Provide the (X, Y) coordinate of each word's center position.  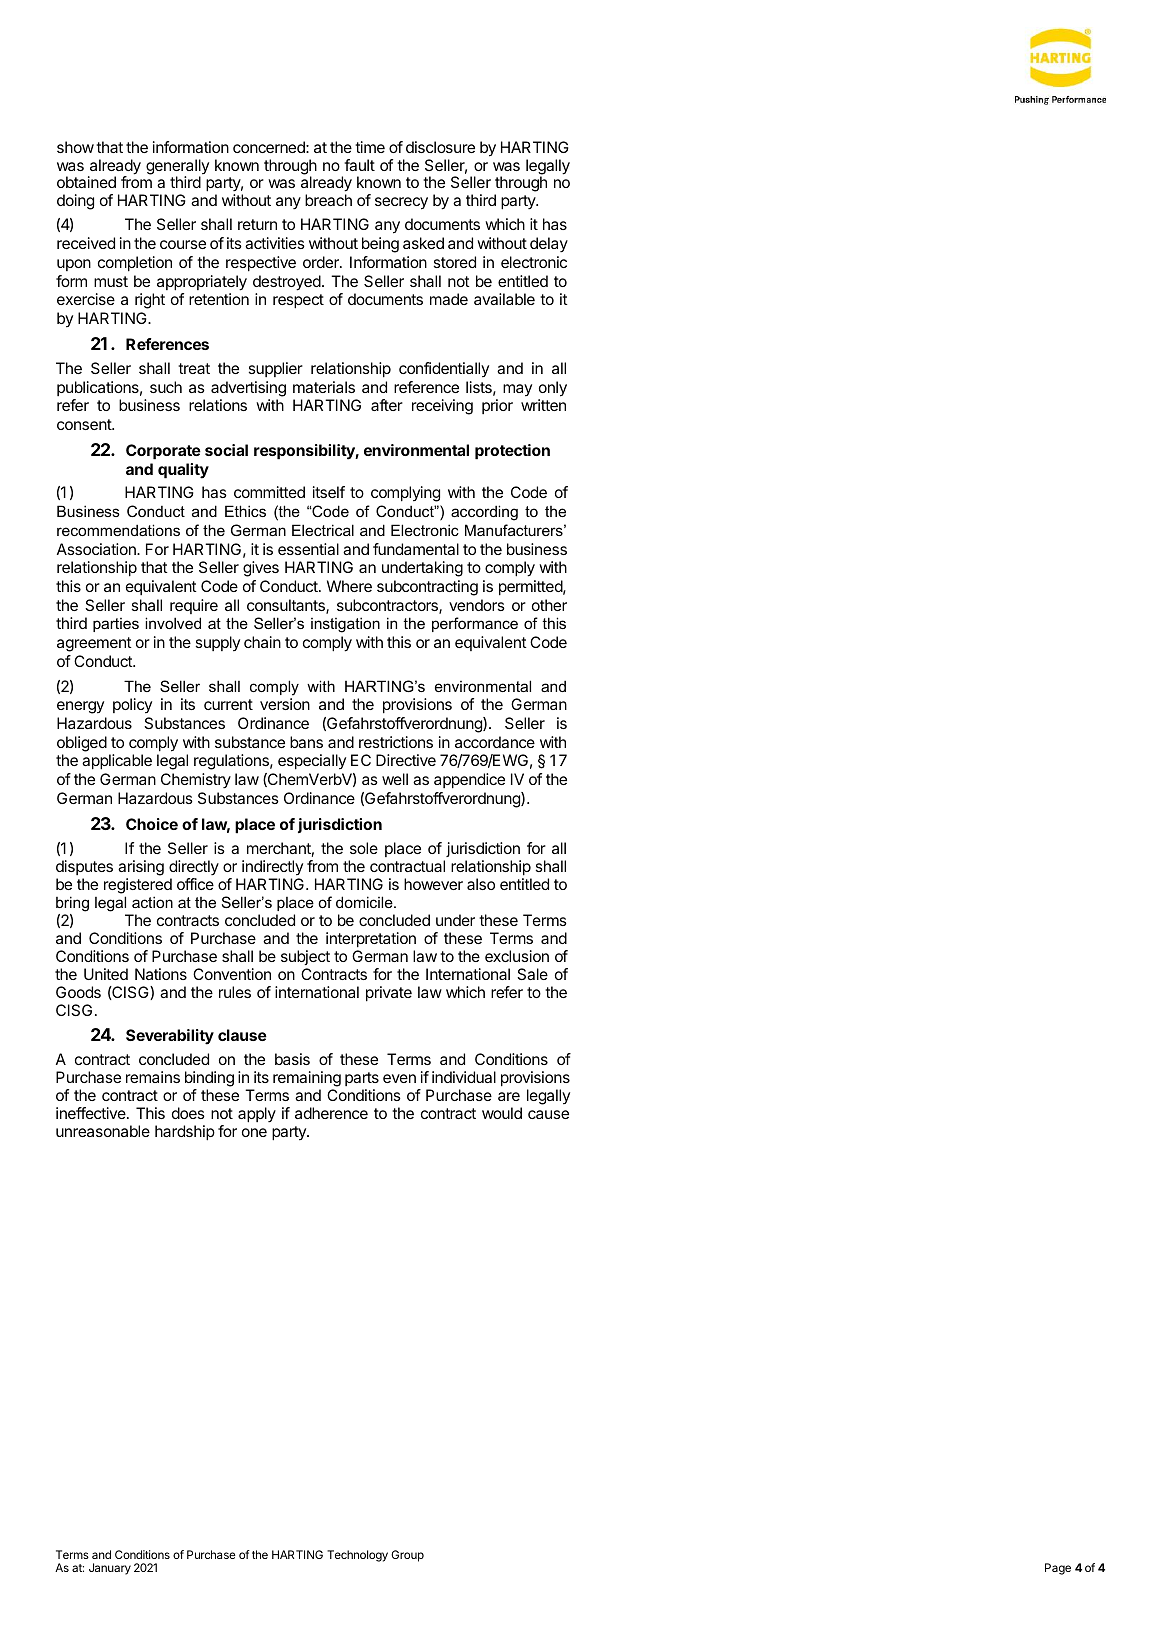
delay (549, 245)
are (509, 1096)
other (549, 605)
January (110, 1569)
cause (548, 1114)
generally (177, 168)
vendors (477, 605)
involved (173, 623)
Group (407, 1556)
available (504, 299)
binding (209, 1080)
